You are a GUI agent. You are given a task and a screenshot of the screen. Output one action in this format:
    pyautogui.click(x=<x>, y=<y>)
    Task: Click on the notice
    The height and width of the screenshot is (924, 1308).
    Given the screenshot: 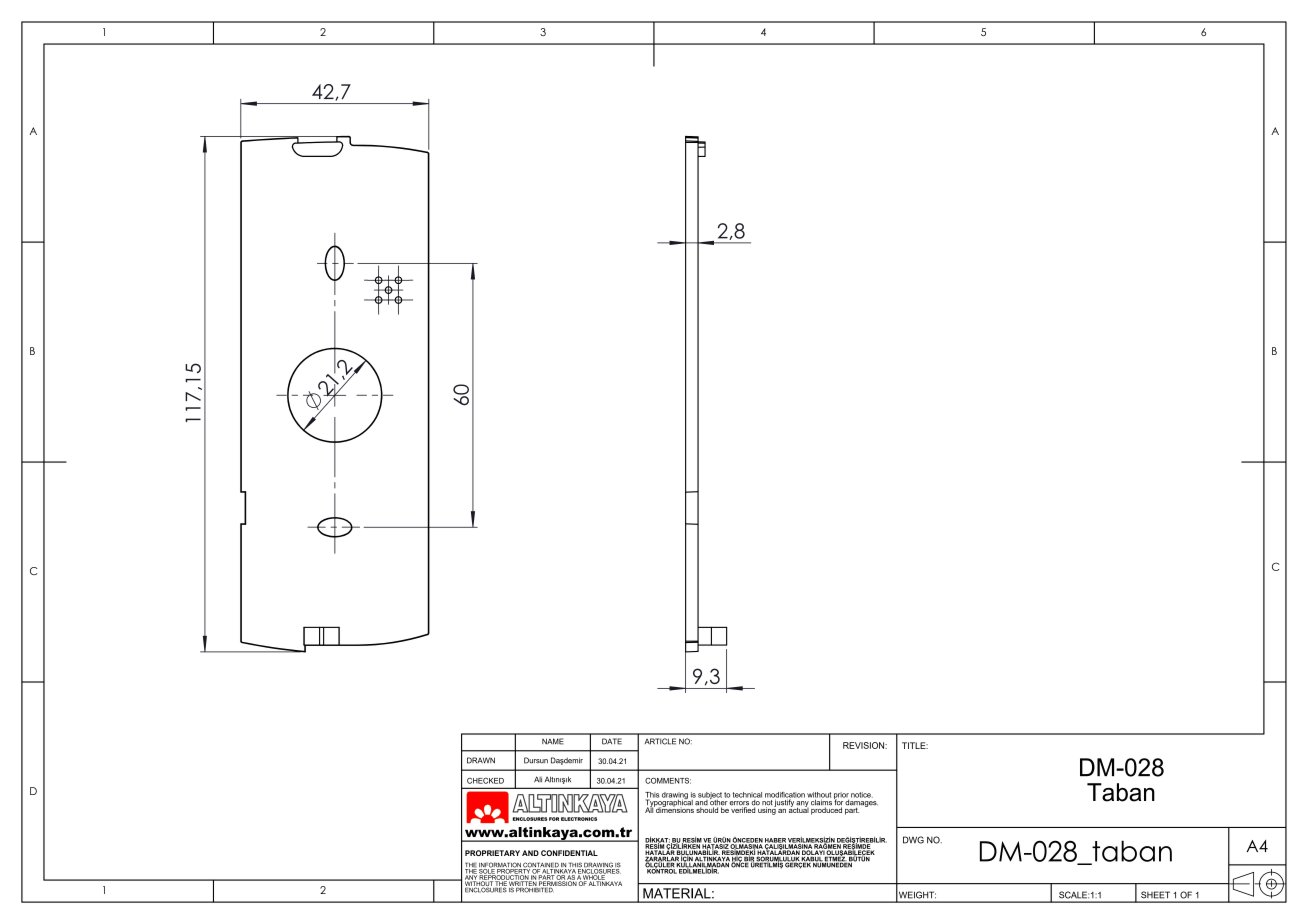 What is the action you would take?
    pyautogui.click(x=862, y=795)
